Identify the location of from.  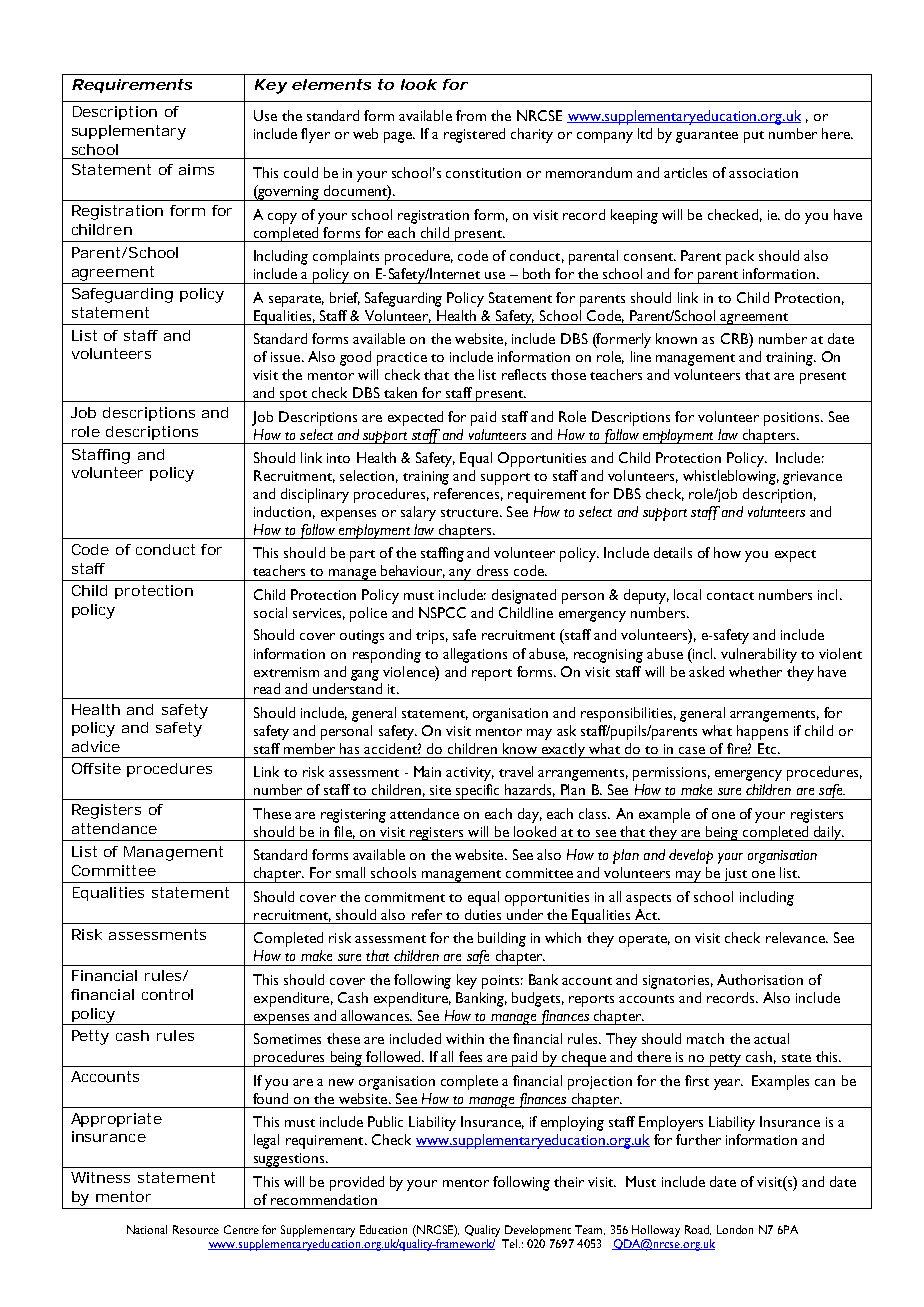
(471, 115).
